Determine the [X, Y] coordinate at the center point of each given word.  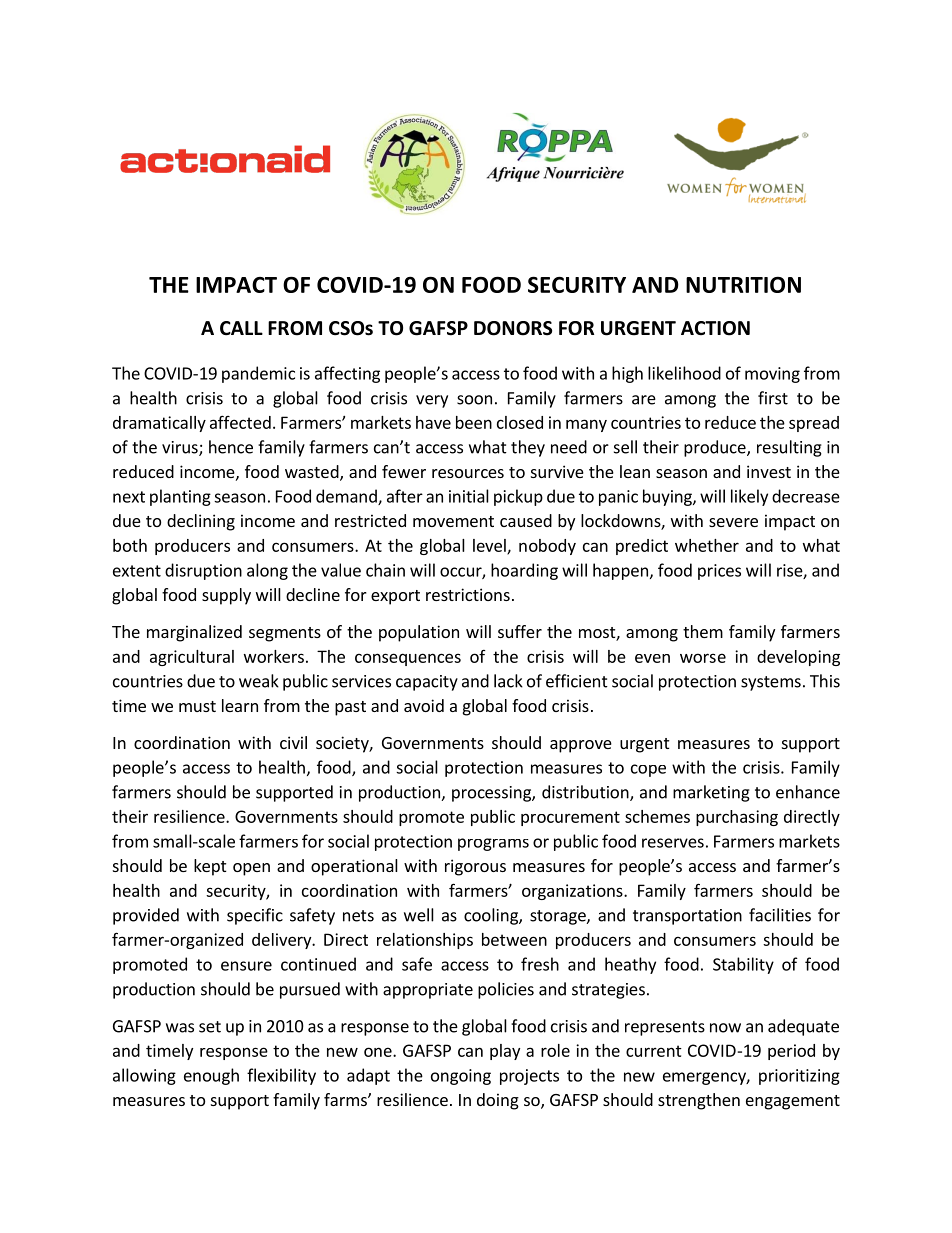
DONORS [513, 328]
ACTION [715, 328]
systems [771, 683]
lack [508, 681]
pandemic [258, 374]
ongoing [461, 1077]
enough [211, 1076]
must [197, 706]
